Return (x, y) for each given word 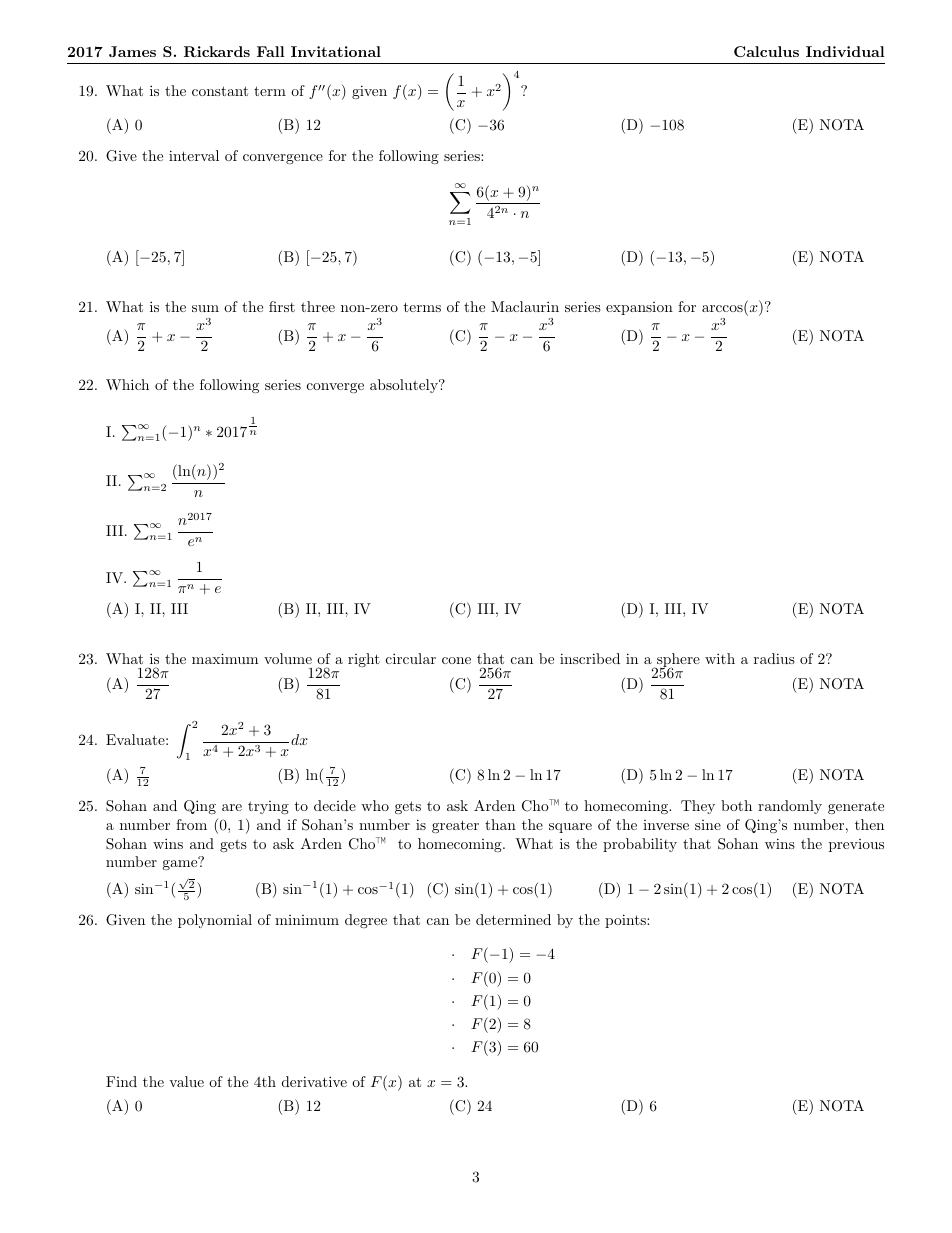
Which (127, 384)
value (186, 1081)
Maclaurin (525, 306)
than (500, 824)
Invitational (336, 51)
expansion (639, 308)
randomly (790, 807)
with (720, 658)
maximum (225, 658)
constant (220, 91)
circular (411, 658)
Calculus (766, 51)
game (181, 864)
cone (456, 660)
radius (774, 658)
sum (205, 308)
